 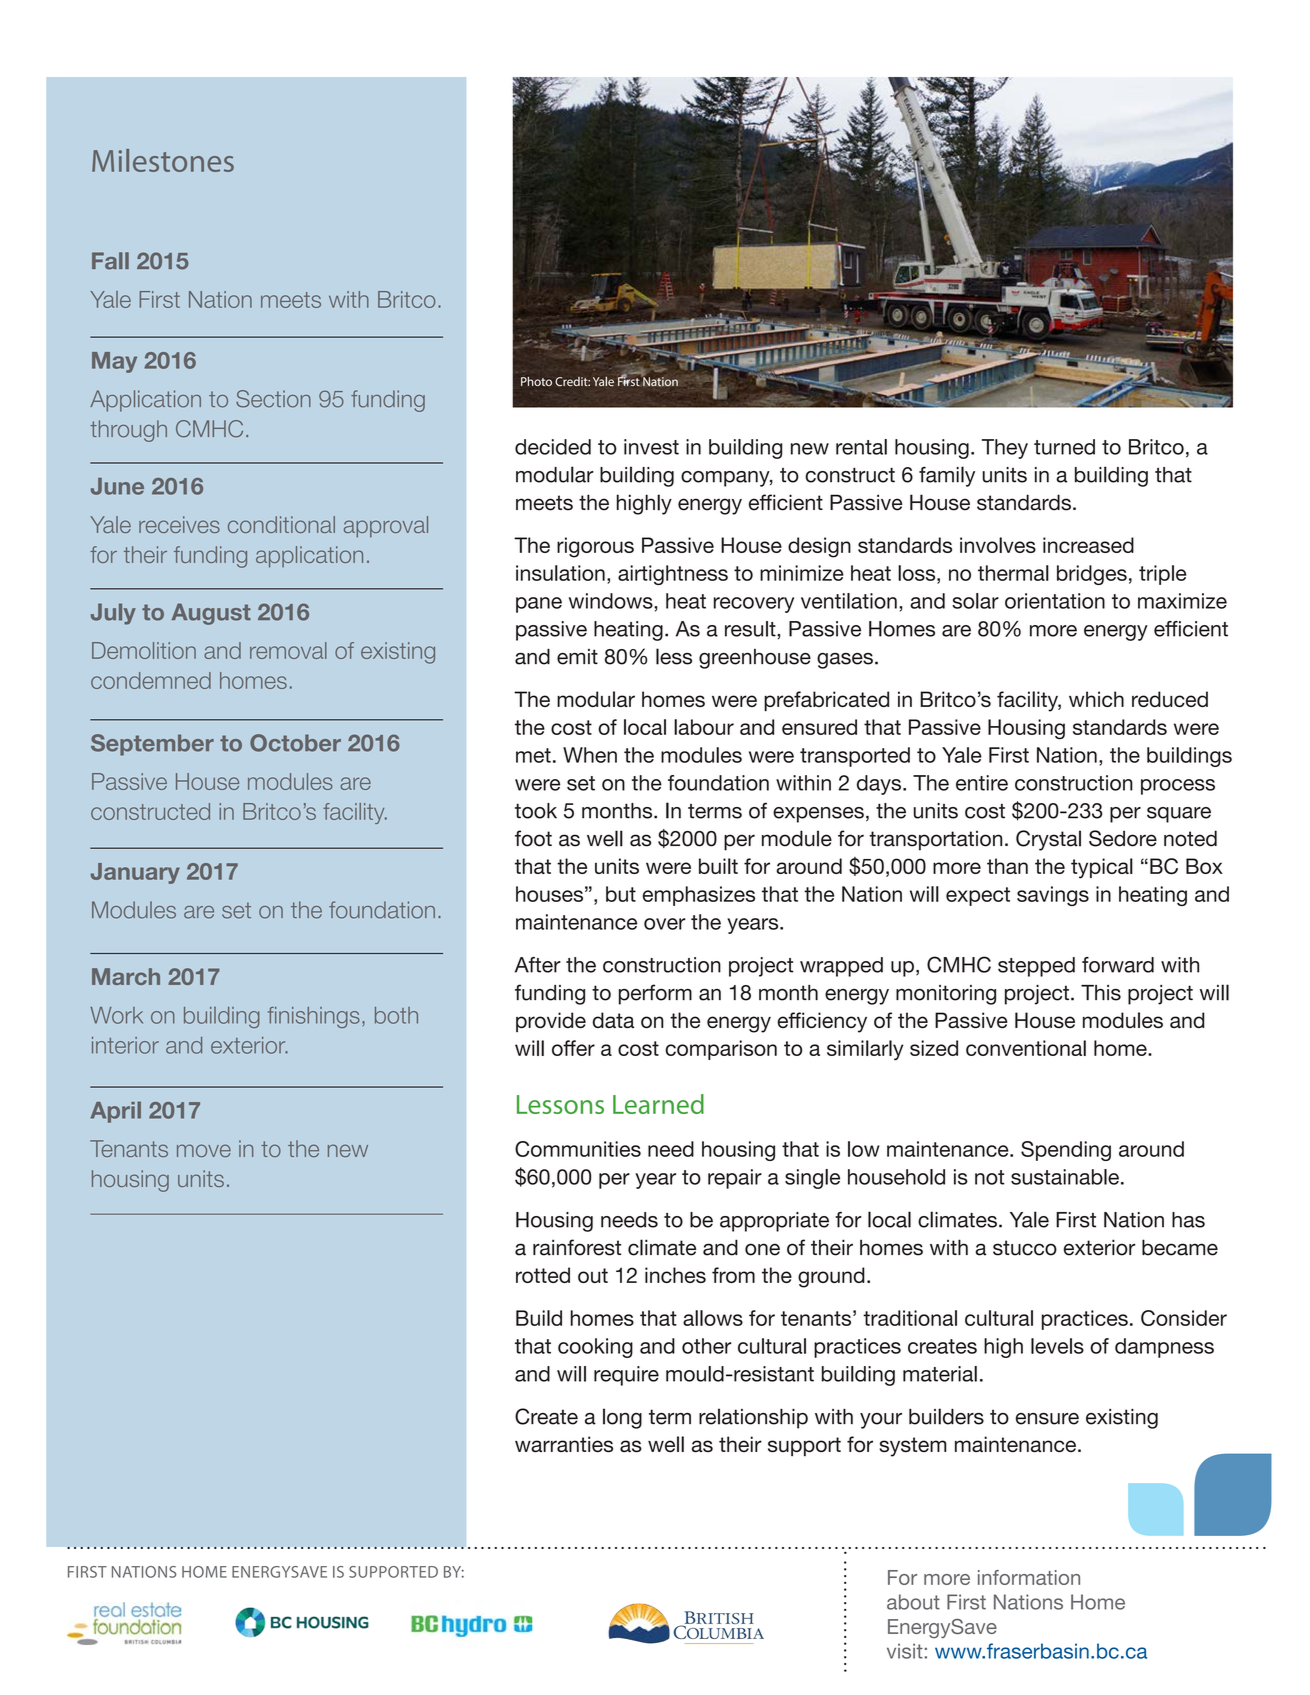 I want to click on but, so click(x=621, y=894).
